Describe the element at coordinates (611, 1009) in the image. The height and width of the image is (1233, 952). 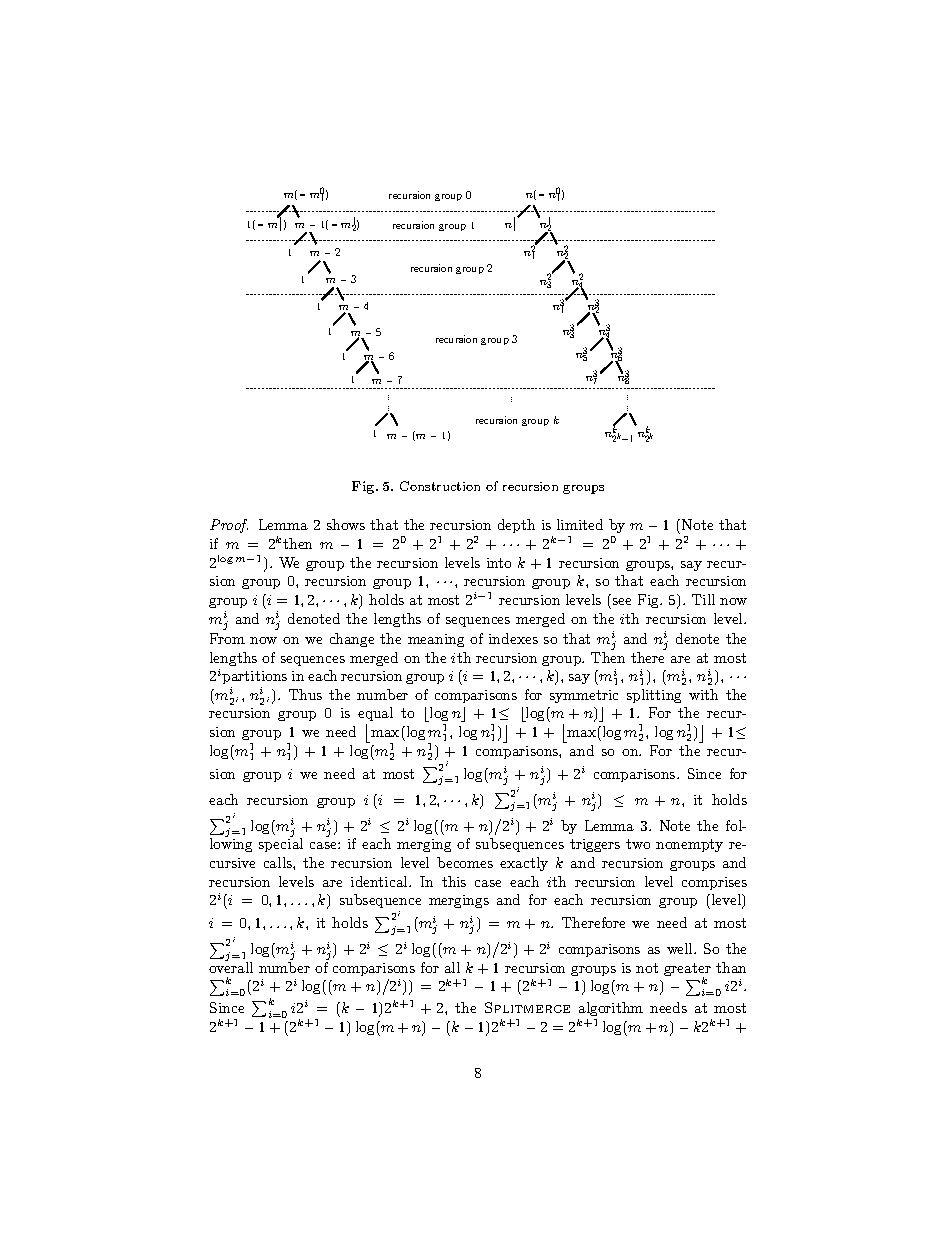
I see `algorithm` at that location.
